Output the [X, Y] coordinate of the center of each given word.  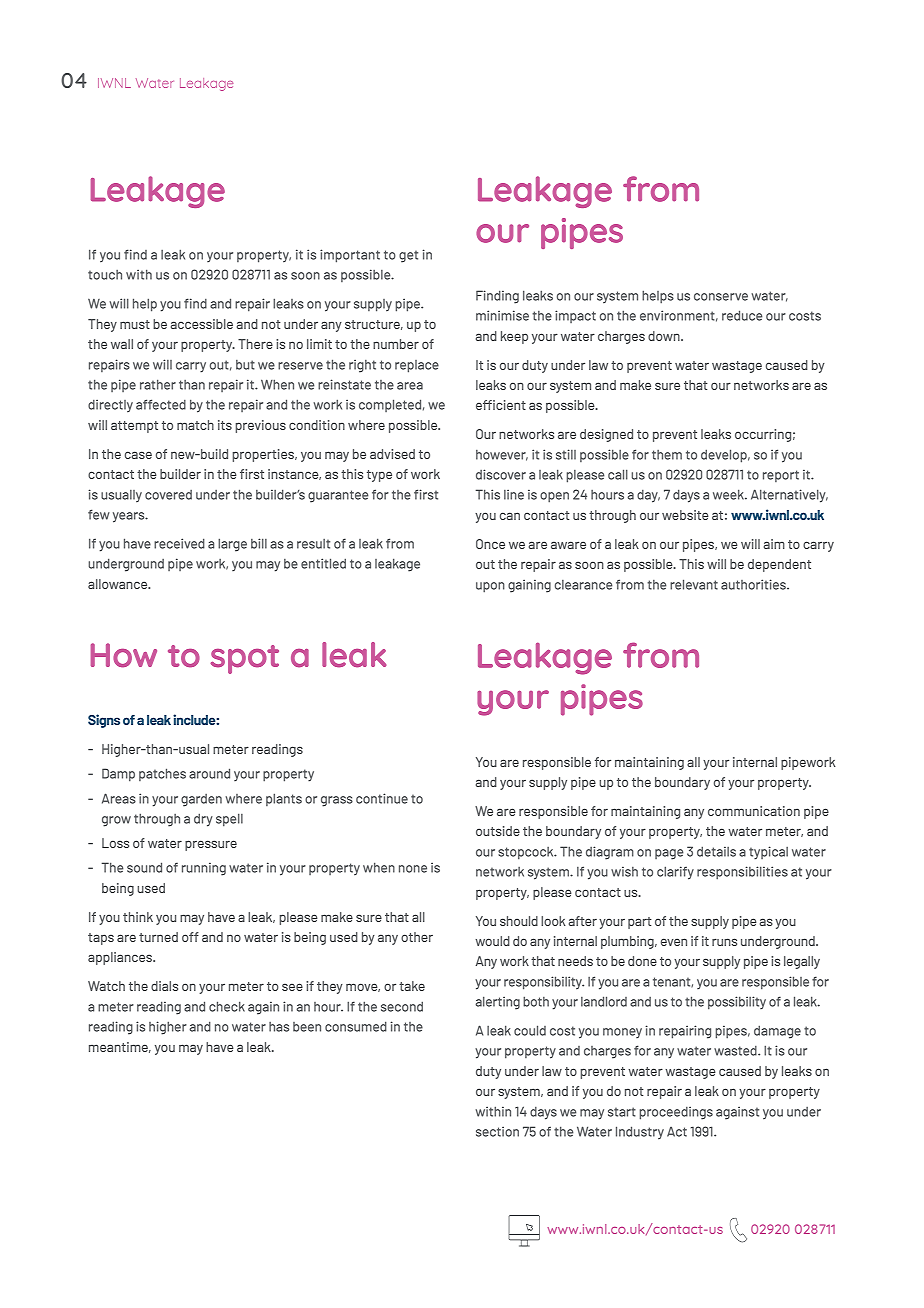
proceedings [676, 1113]
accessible [202, 324]
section [497, 1131]
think [138, 917]
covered [168, 495]
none [413, 869]
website [685, 515]
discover [501, 474]
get [408, 256]
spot [244, 659]
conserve [721, 297]
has [279, 1027]
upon [490, 587]
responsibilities [742, 873]
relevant [694, 584]
